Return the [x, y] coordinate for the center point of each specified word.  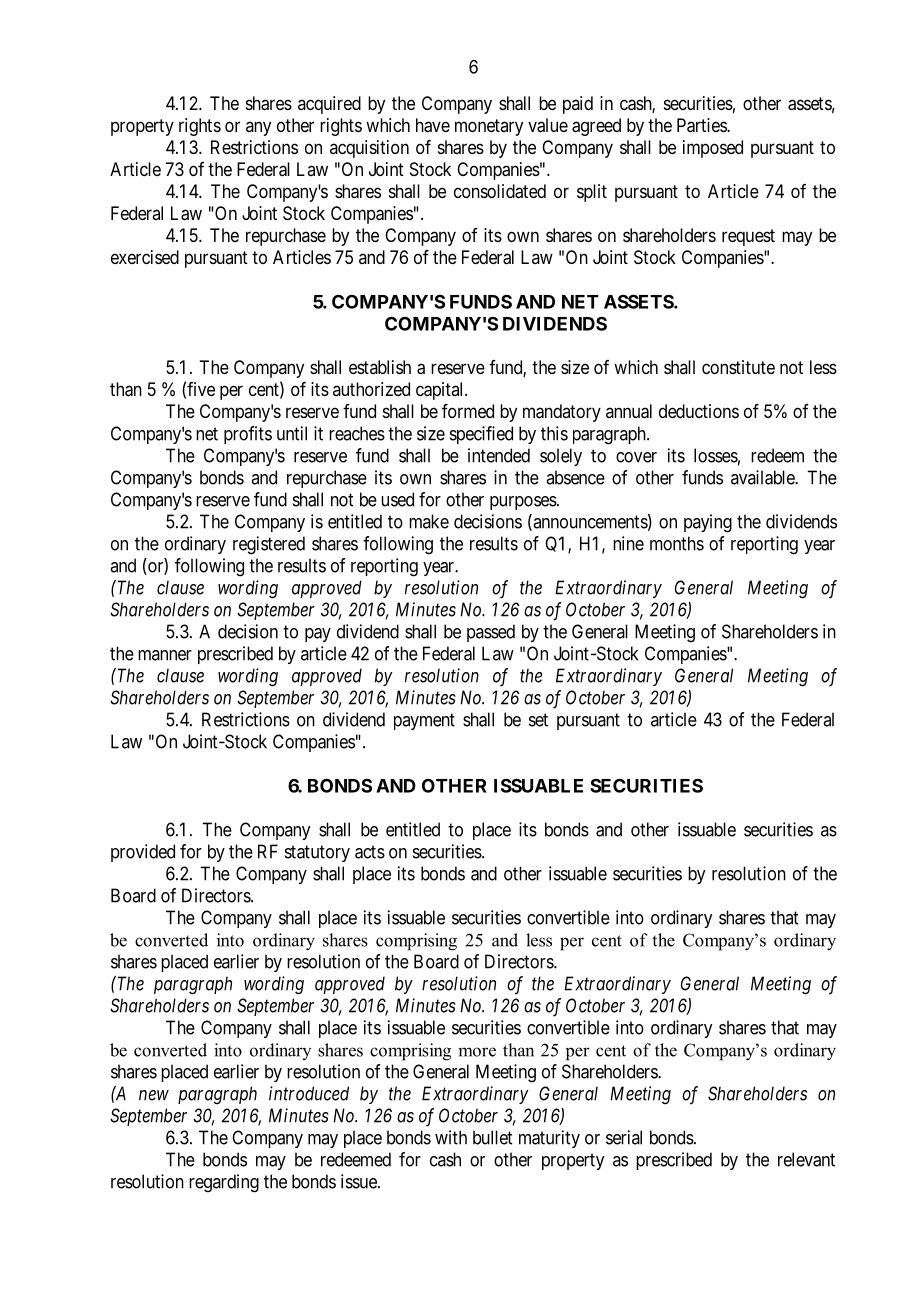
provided [143, 853]
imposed [713, 149]
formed [468, 411]
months [677, 543]
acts [370, 852]
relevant [806, 1159]
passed [491, 633]
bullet [492, 1137]
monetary [489, 127]
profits [248, 435]
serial [624, 1137]
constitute [738, 367]
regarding [224, 1183]
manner [165, 655]
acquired [329, 105]
